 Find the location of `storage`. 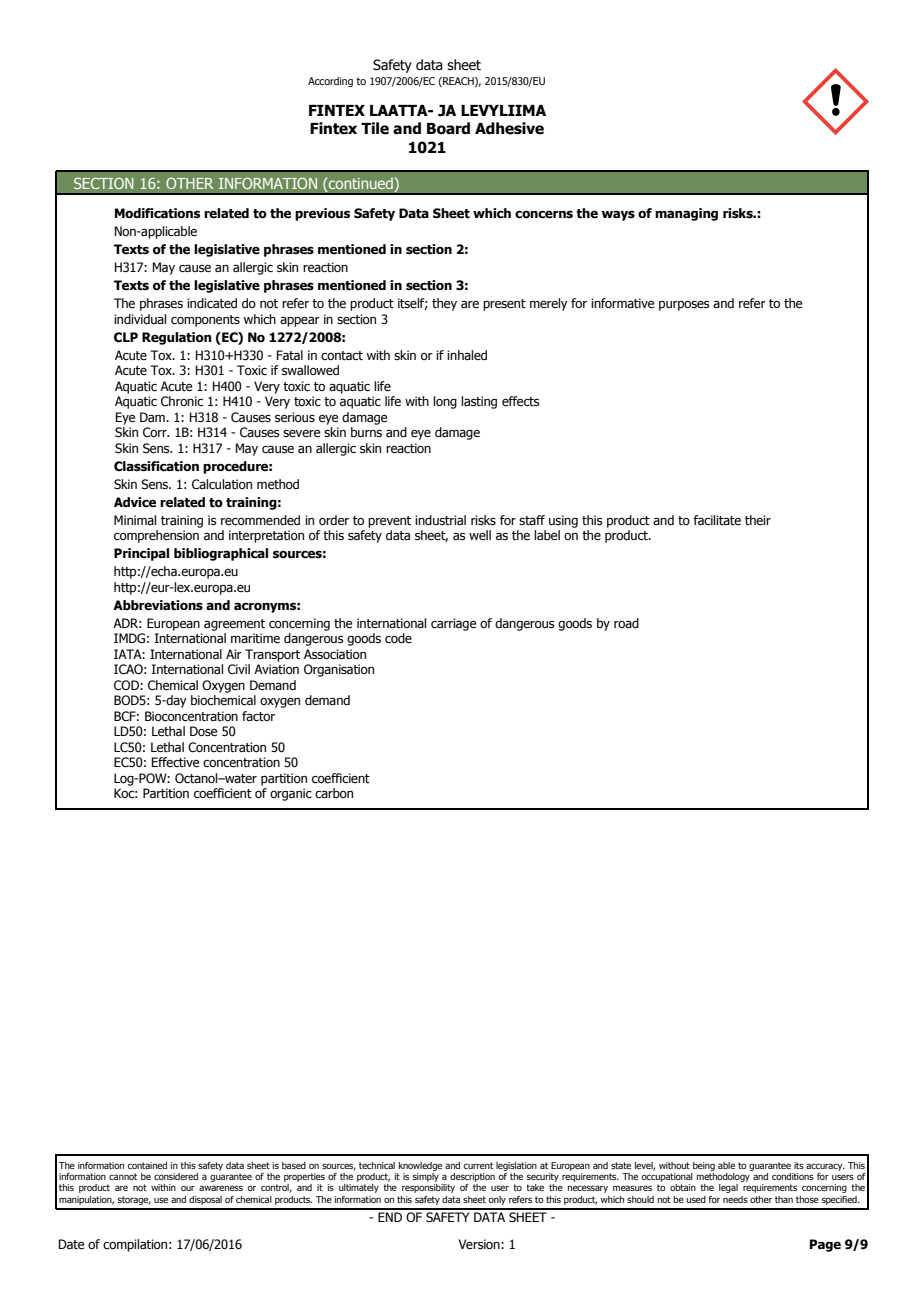

storage is located at coordinates (134, 1200).
